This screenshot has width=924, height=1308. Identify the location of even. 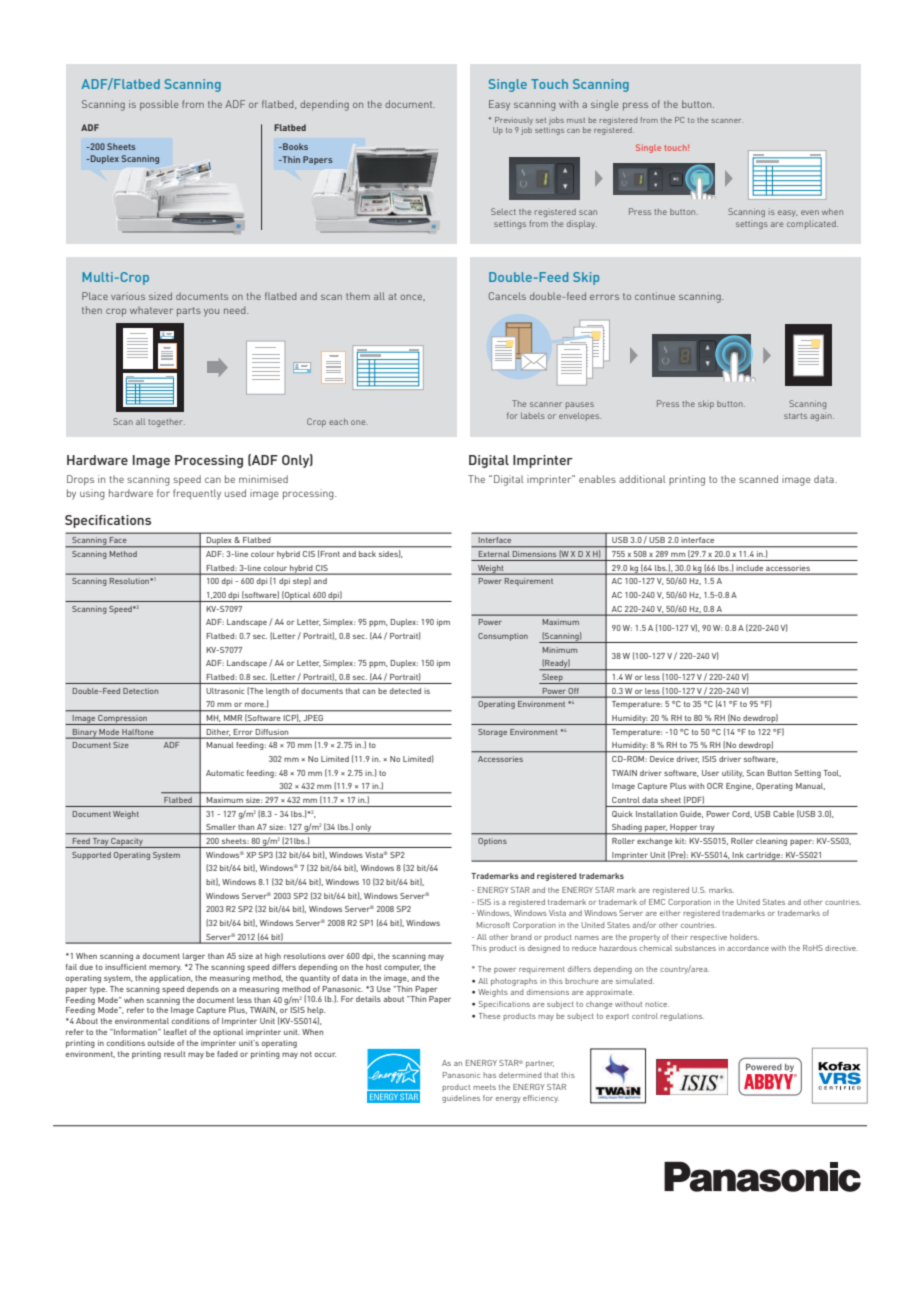
(810, 212).
